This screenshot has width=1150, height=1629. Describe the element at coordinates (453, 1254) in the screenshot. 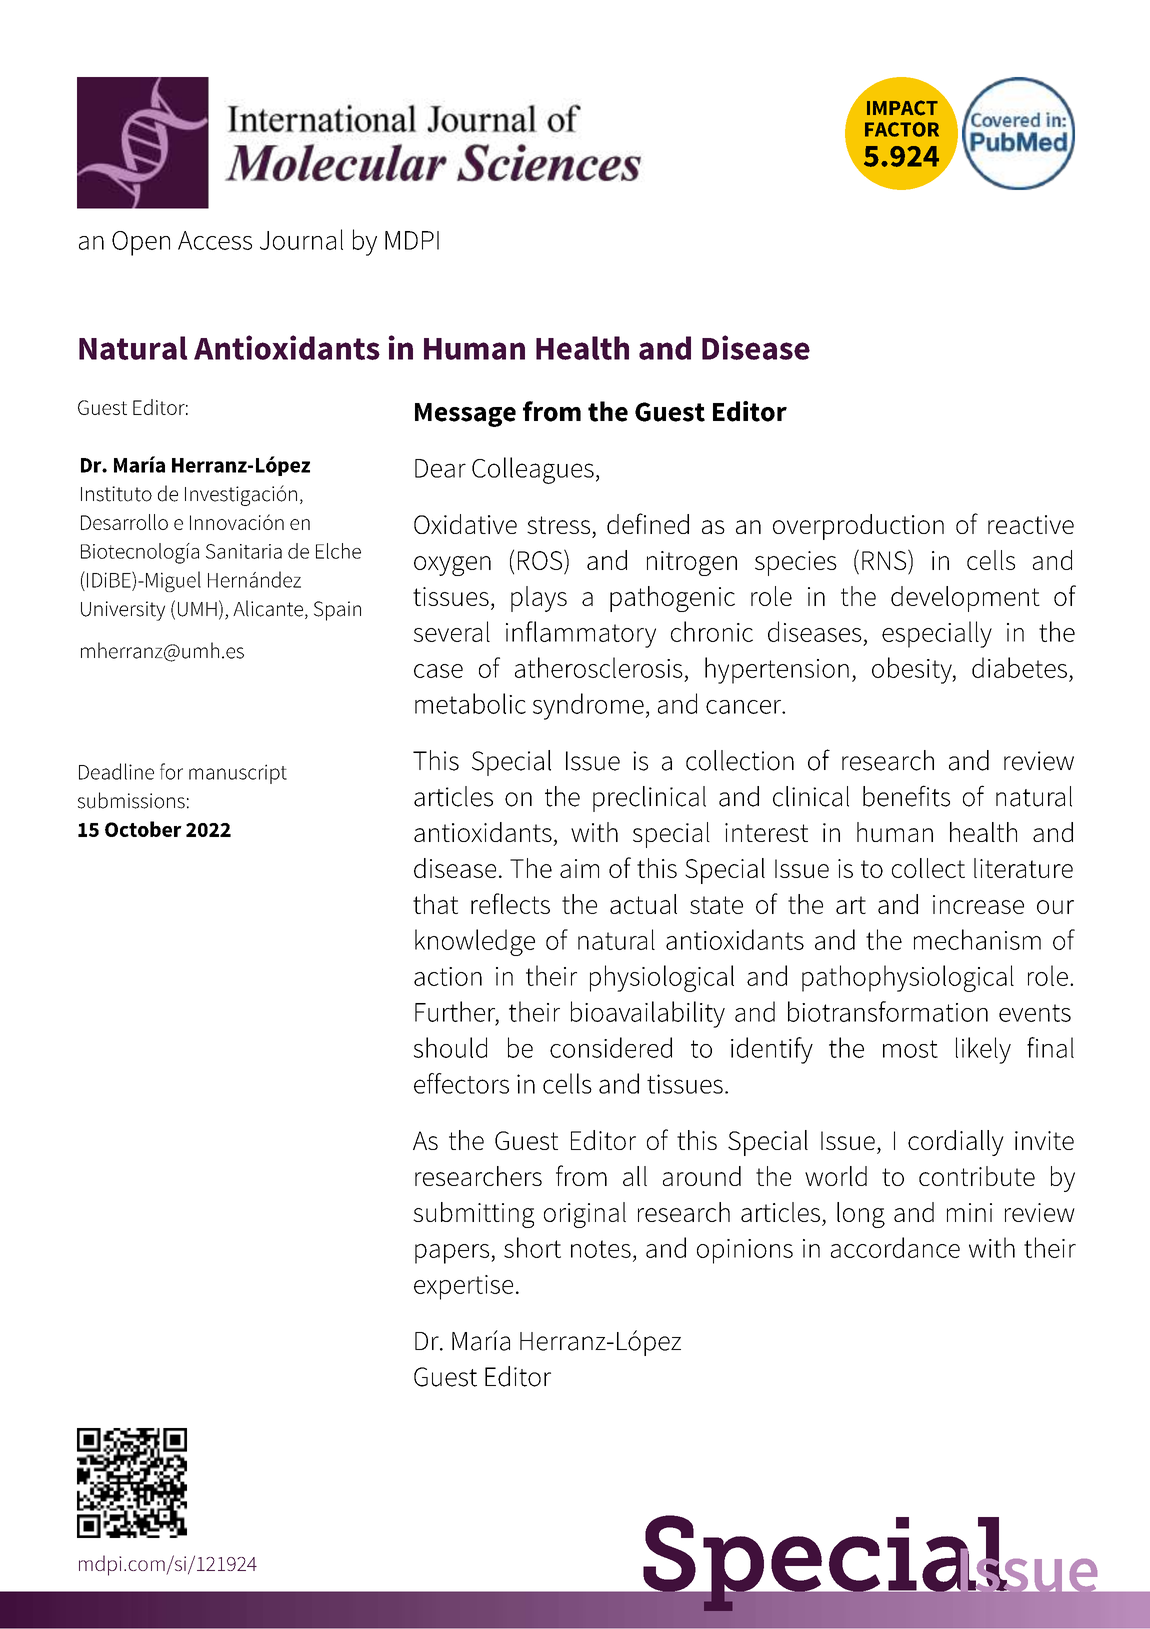

I see `papers` at that location.
